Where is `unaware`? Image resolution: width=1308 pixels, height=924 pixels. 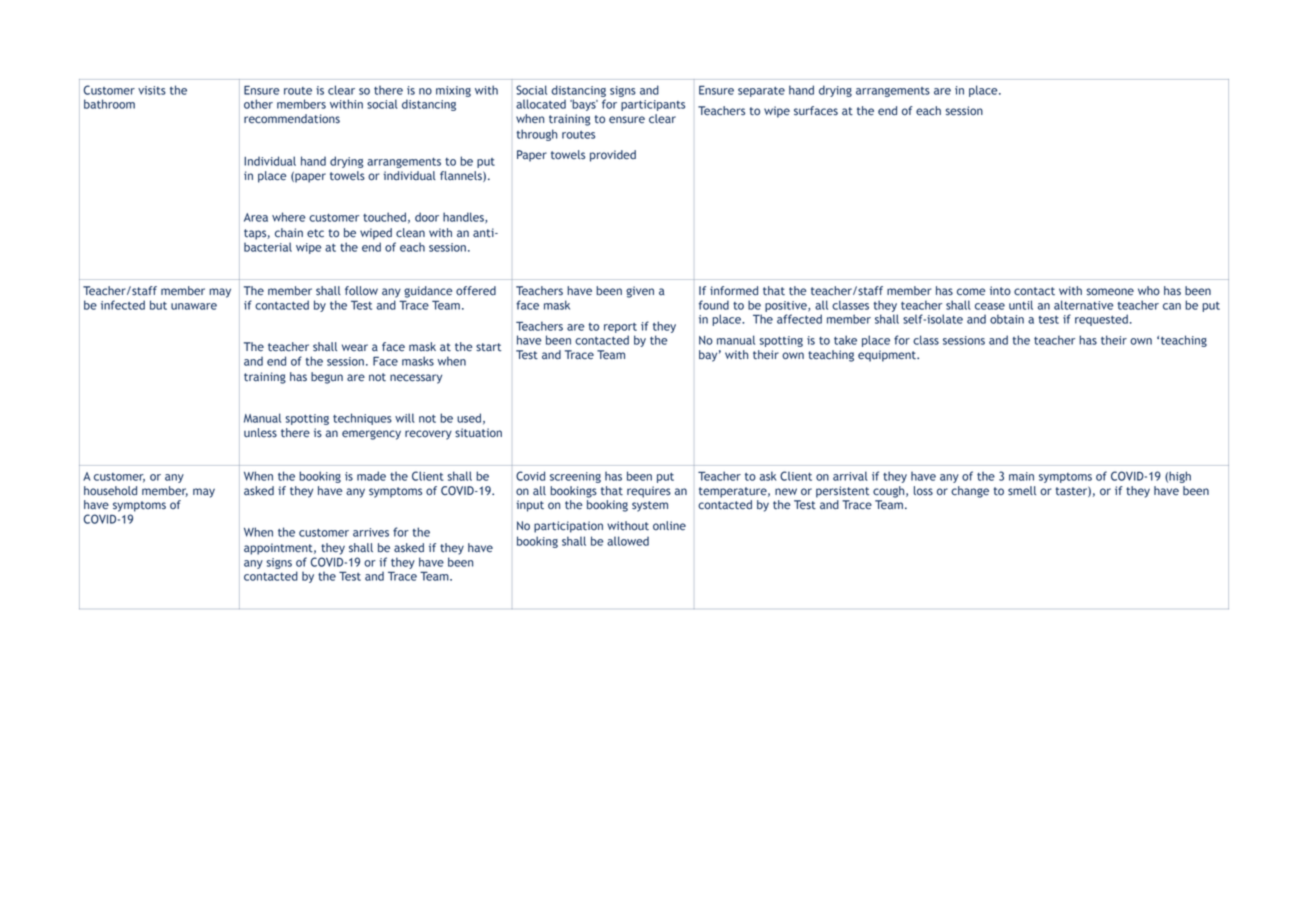 unaware is located at coordinates (194, 306).
